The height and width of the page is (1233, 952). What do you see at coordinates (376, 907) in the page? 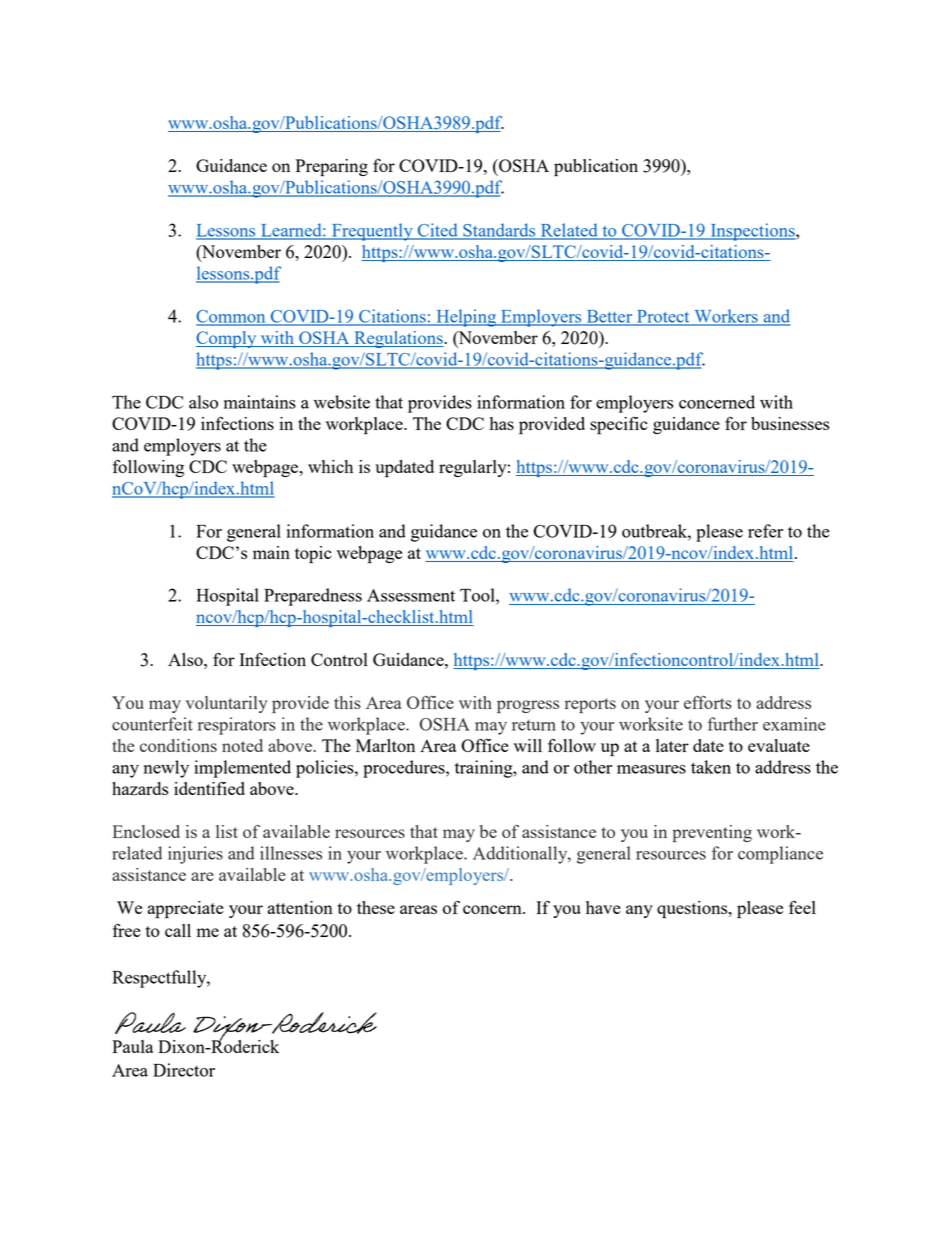
I see `these` at bounding box center [376, 907].
